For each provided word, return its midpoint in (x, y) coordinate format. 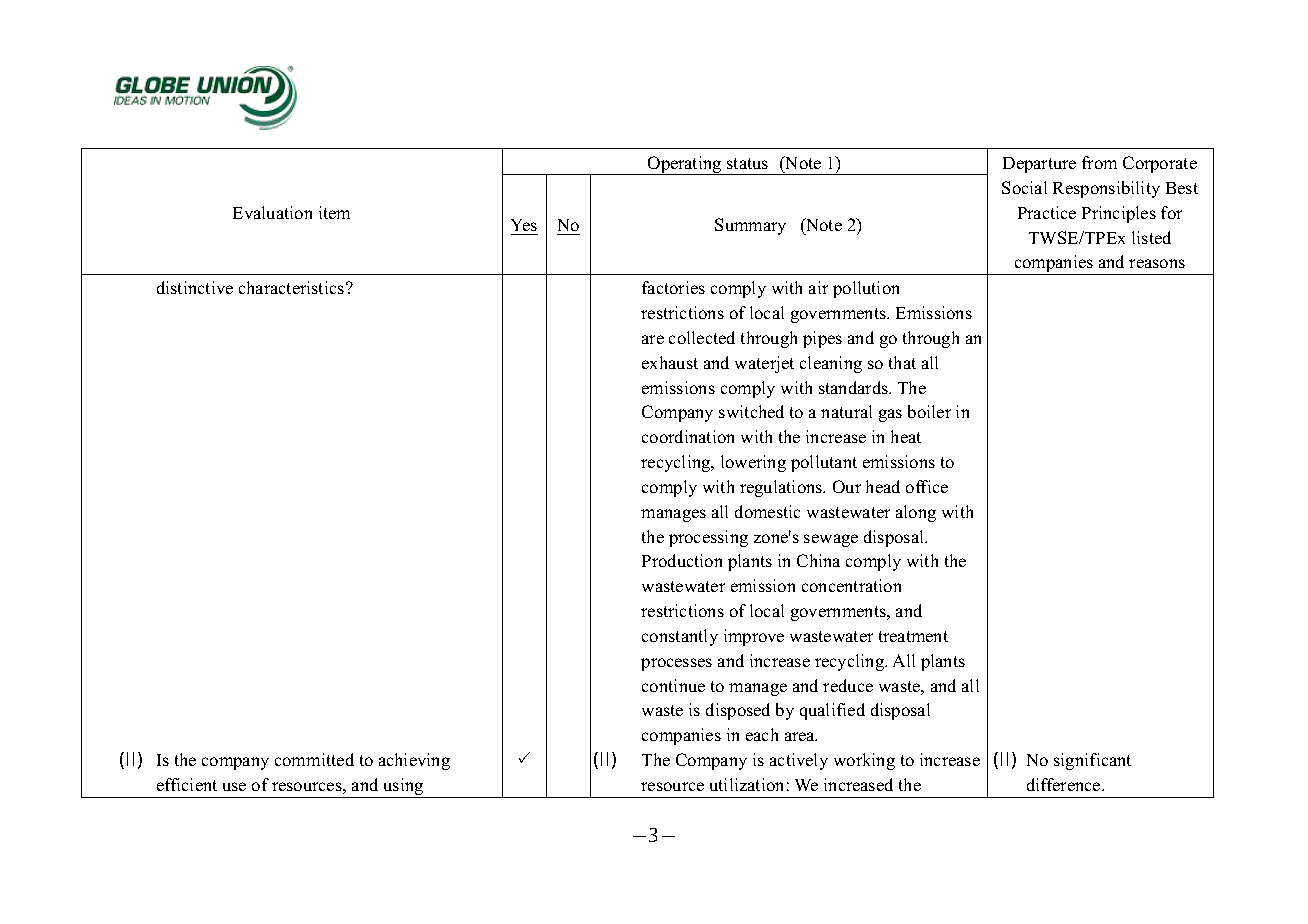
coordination (688, 436)
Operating (685, 165)
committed (314, 759)
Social (1024, 187)
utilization (746, 784)
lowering (753, 463)
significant (1092, 761)
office (927, 486)
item (334, 212)
